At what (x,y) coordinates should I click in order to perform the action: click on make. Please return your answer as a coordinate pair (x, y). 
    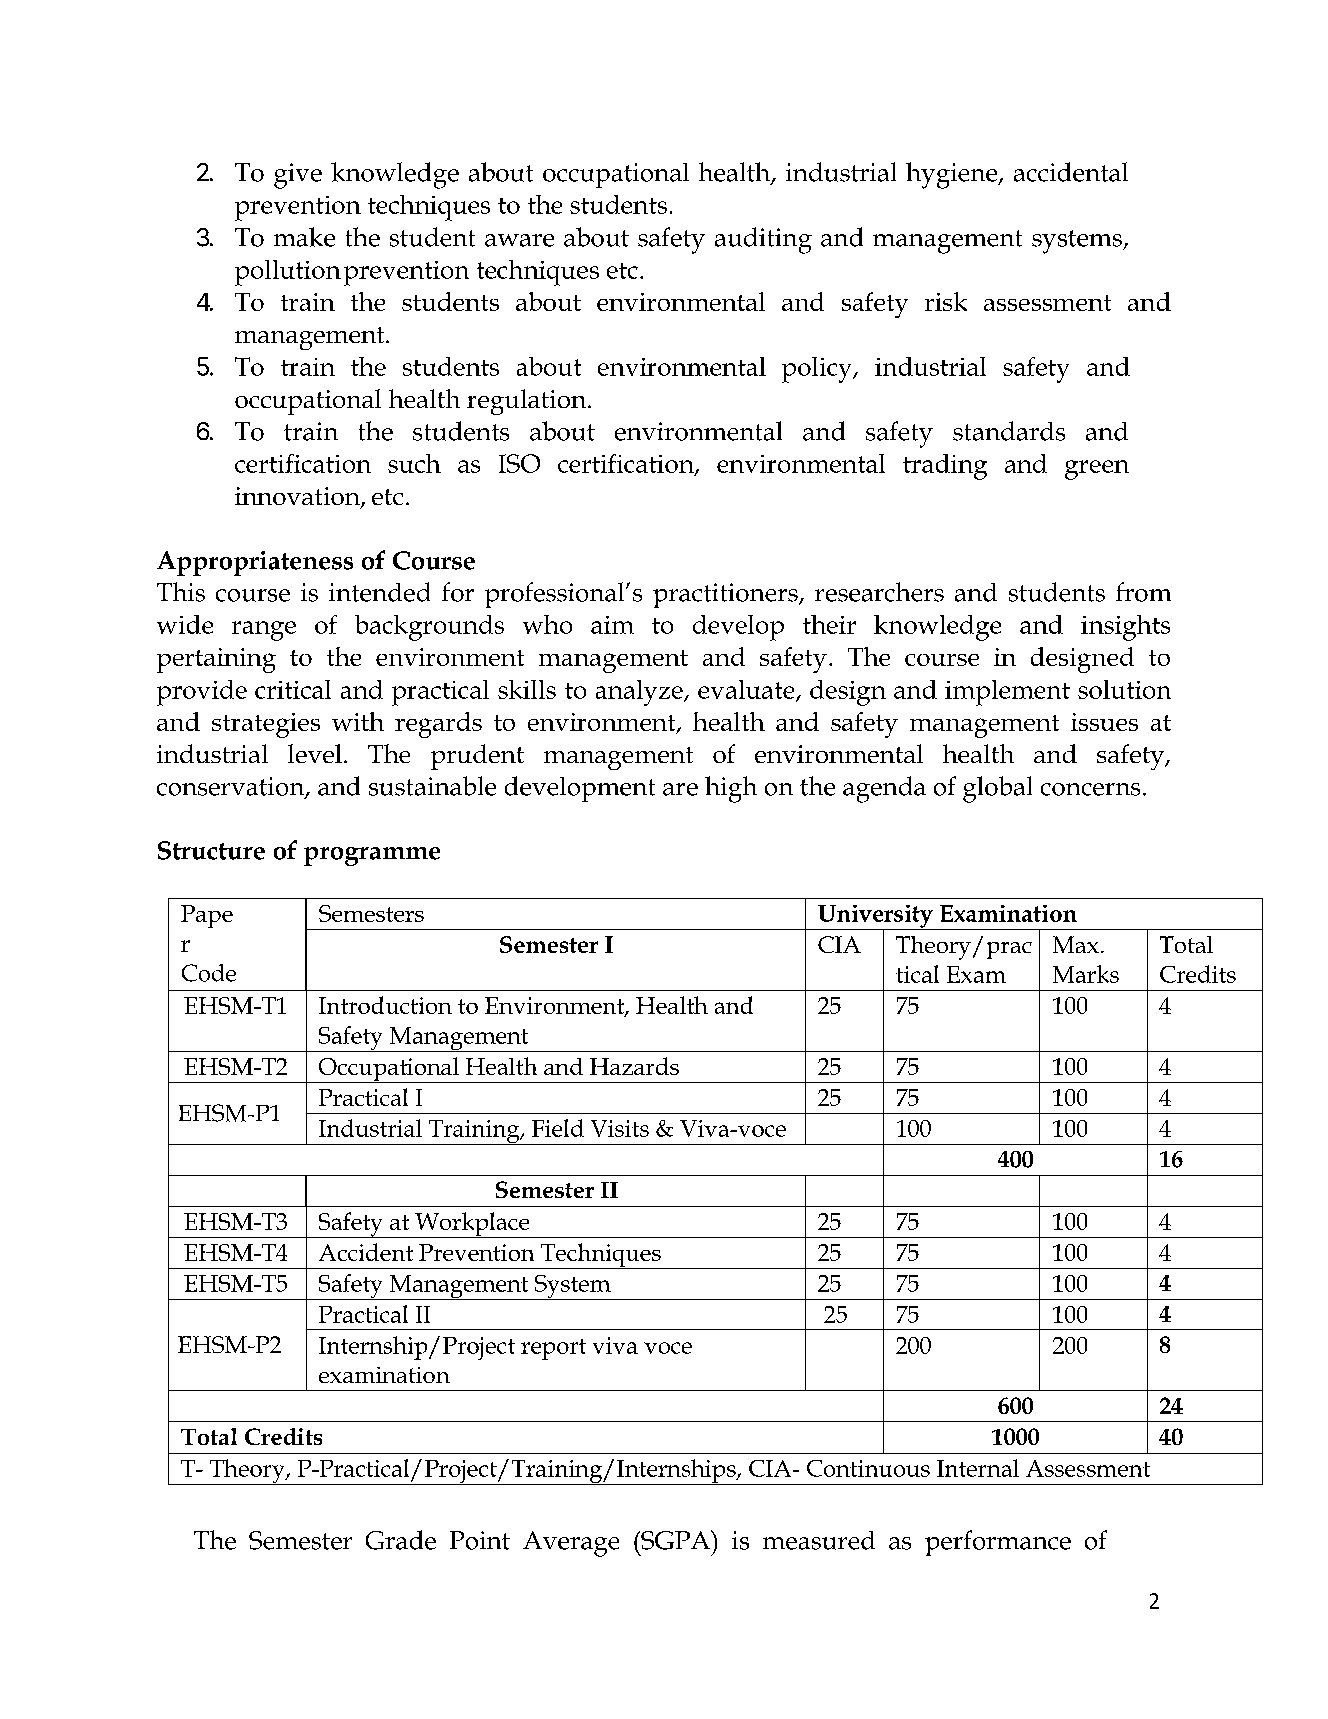
    Looking at the image, I should click on (304, 237).
